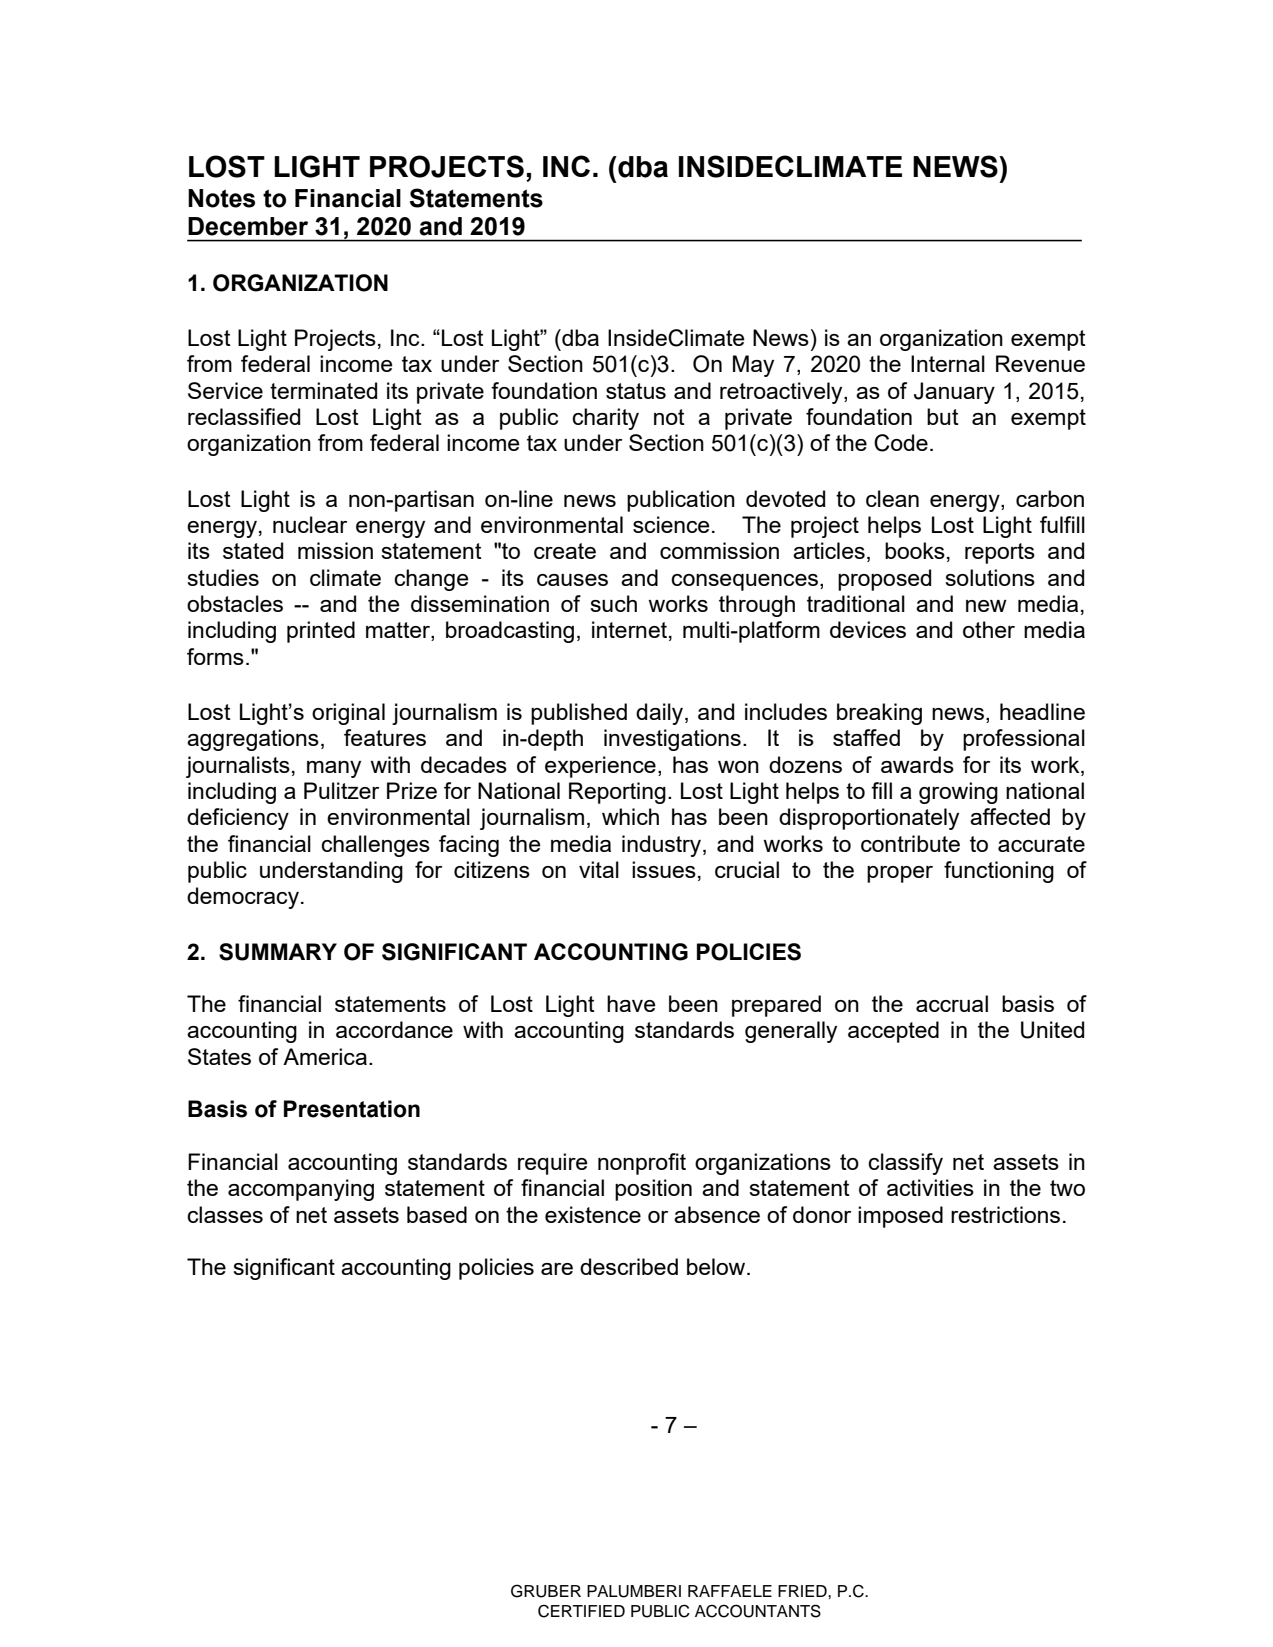 The width and height of the document is (1273, 1647). Describe the element at coordinates (990, 577) in the document. I see `solutions` at that location.
